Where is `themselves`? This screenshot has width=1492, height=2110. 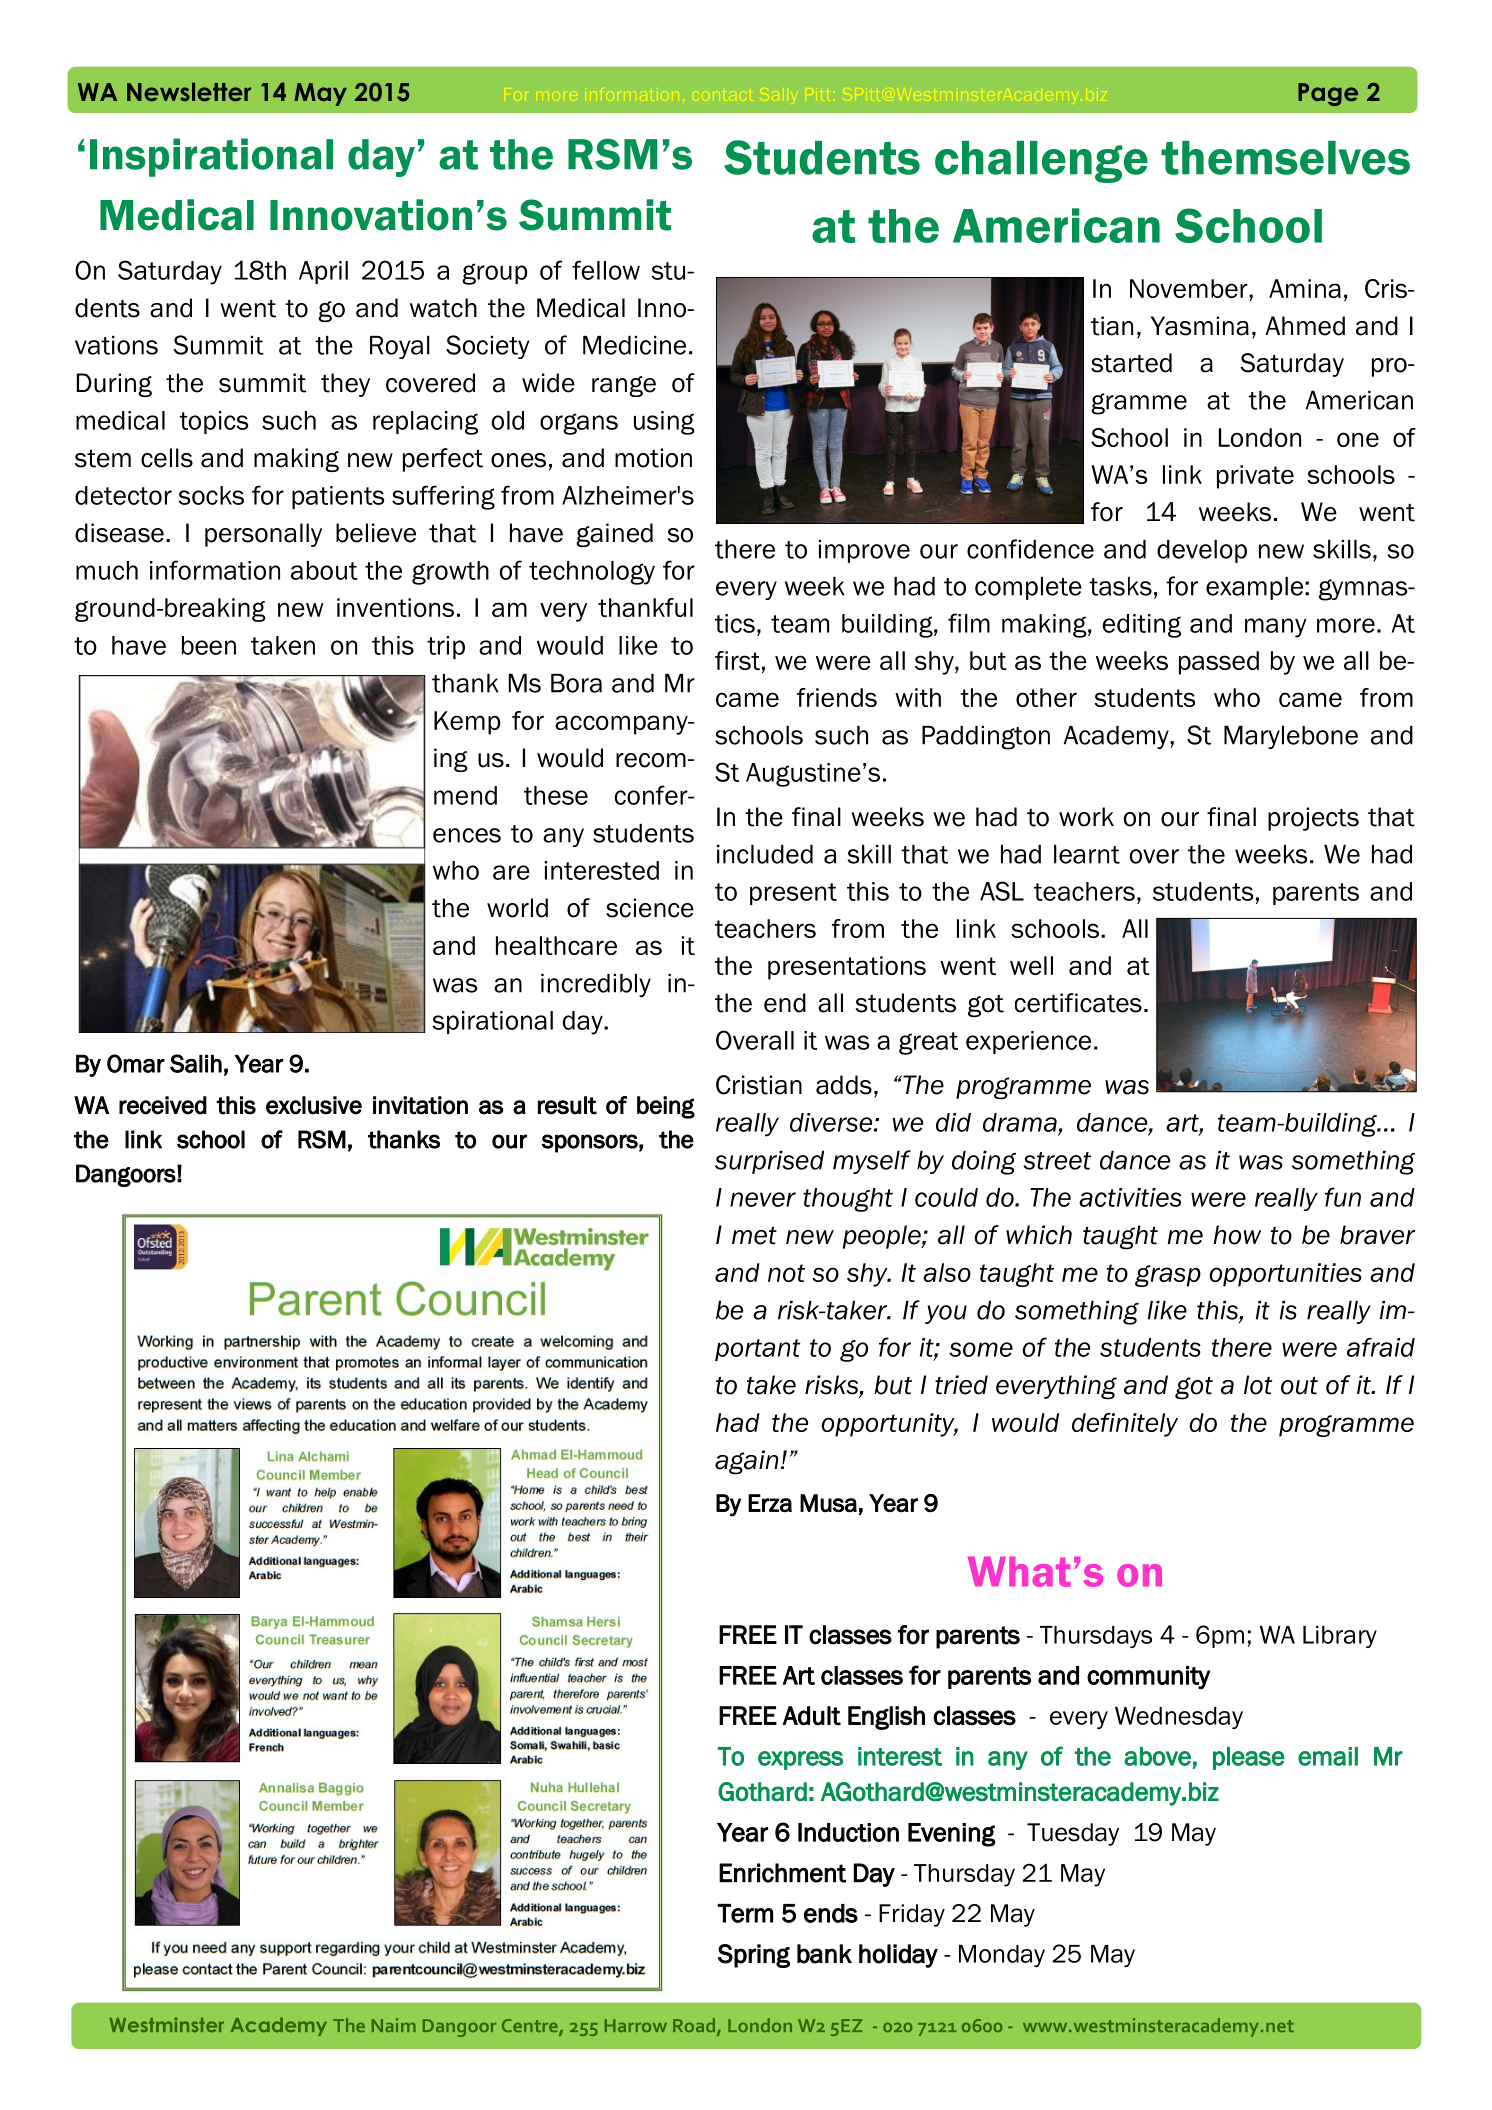 themselves is located at coordinates (1285, 158).
